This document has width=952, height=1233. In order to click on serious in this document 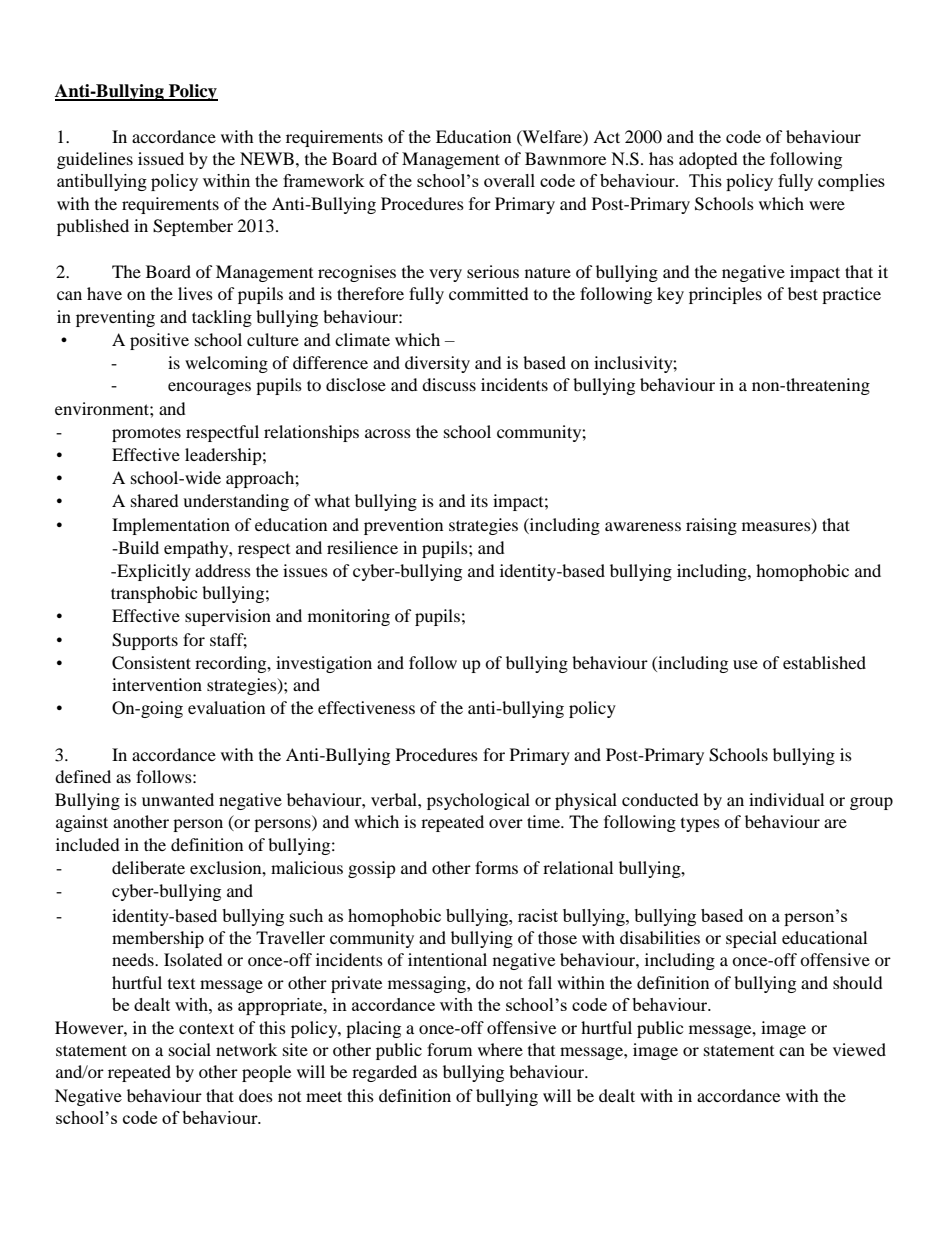, I will do `click(493, 271)`.
